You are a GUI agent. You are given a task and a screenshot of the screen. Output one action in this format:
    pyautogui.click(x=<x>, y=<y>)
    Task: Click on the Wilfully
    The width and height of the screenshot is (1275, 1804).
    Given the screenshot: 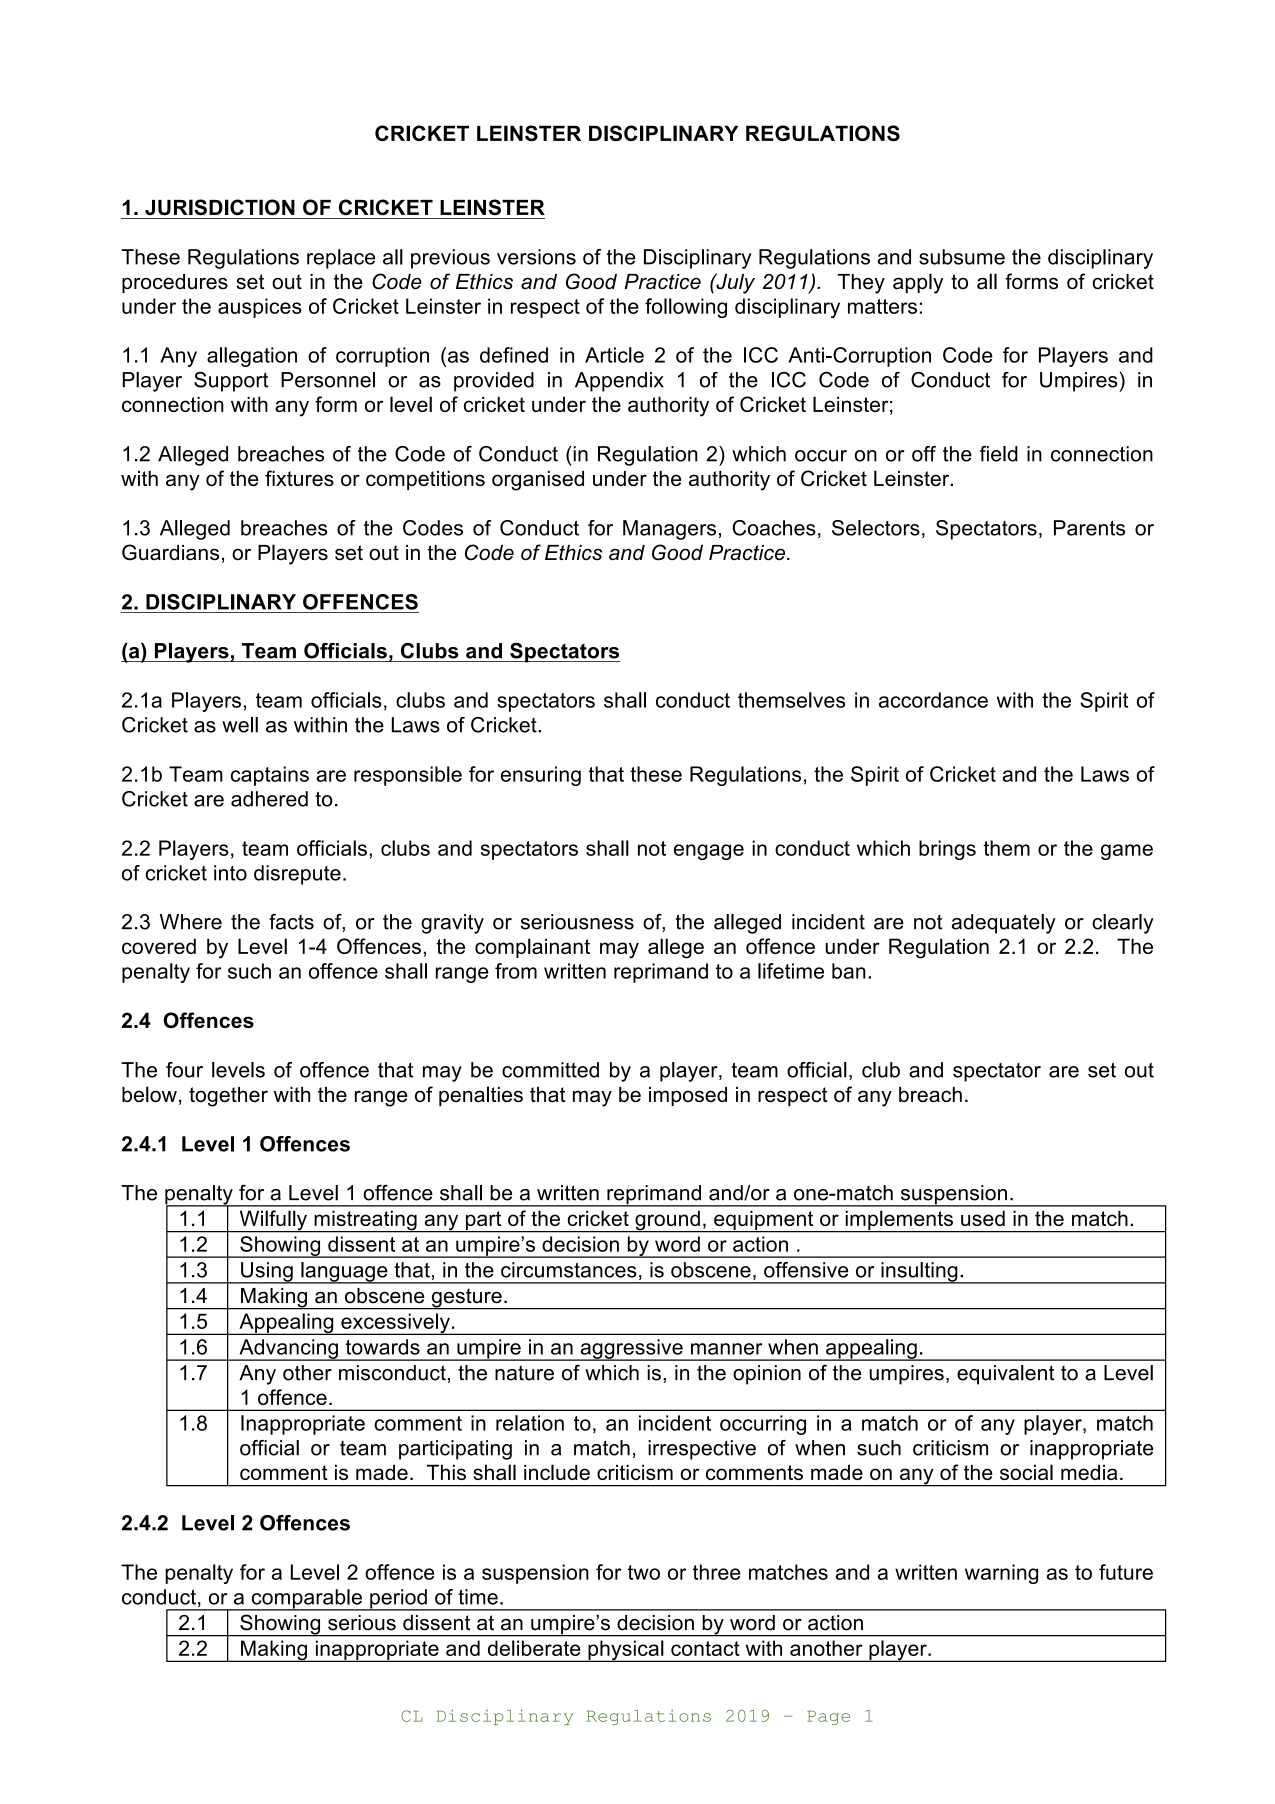 What is the action you would take?
    pyautogui.click(x=273, y=1221)
